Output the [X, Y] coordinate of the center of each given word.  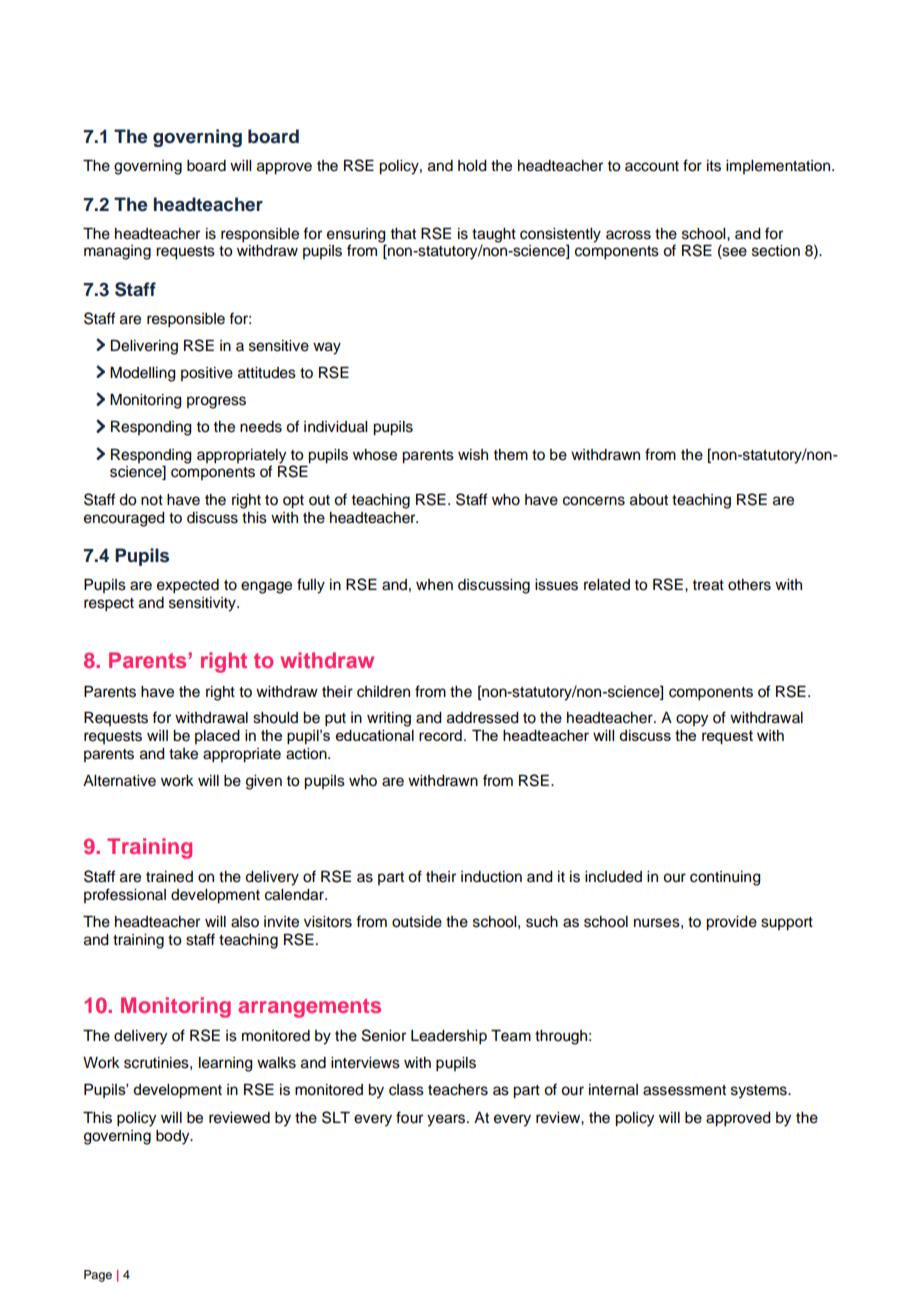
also [245, 922]
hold [472, 166]
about [649, 500]
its [714, 166]
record [440, 735]
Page [98, 1276]
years [447, 1120]
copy [692, 720]
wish [473, 455]
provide [731, 923]
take [183, 754]
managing [117, 252]
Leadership [449, 1037]
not [152, 500]
